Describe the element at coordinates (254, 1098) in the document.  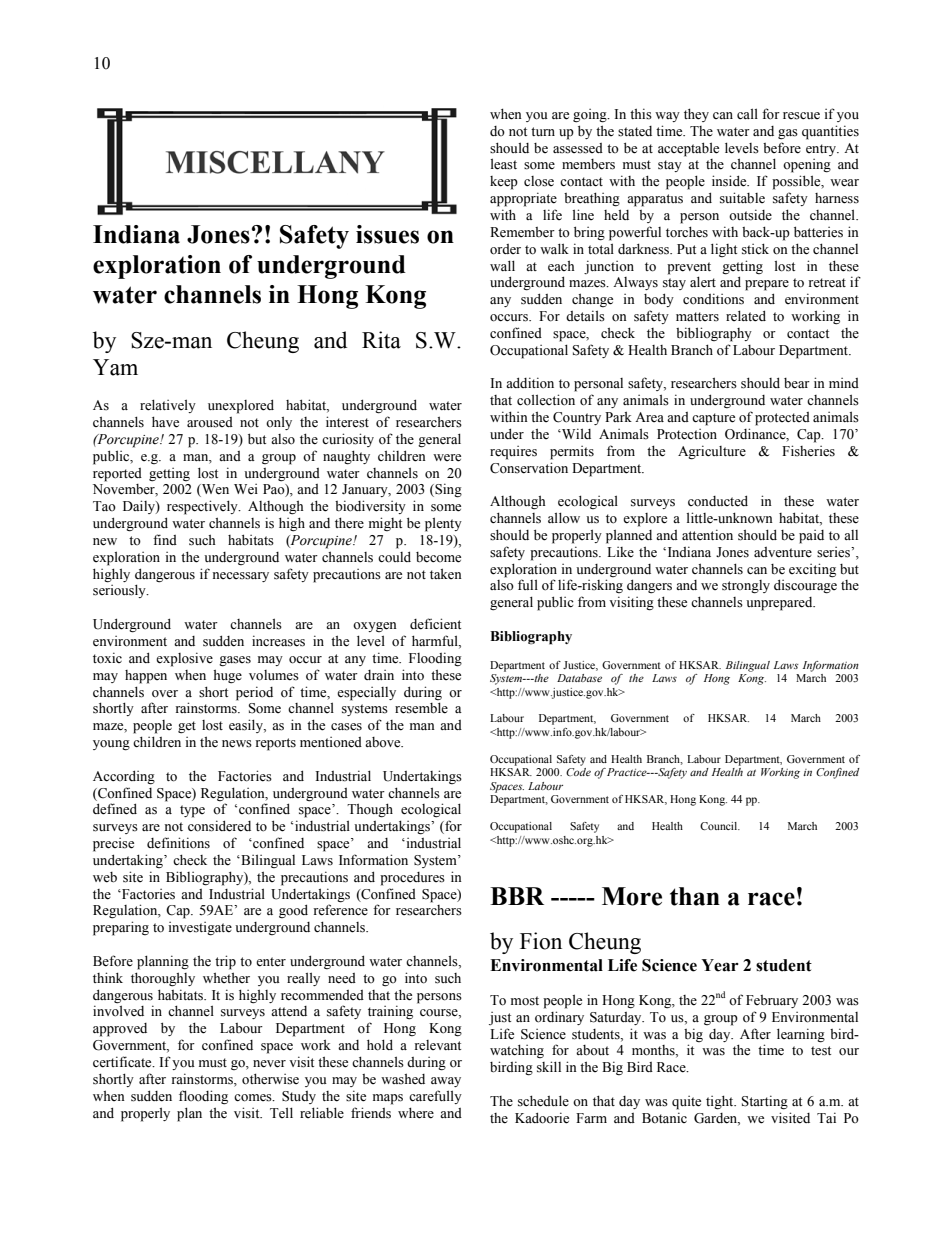
I see `comes` at that location.
